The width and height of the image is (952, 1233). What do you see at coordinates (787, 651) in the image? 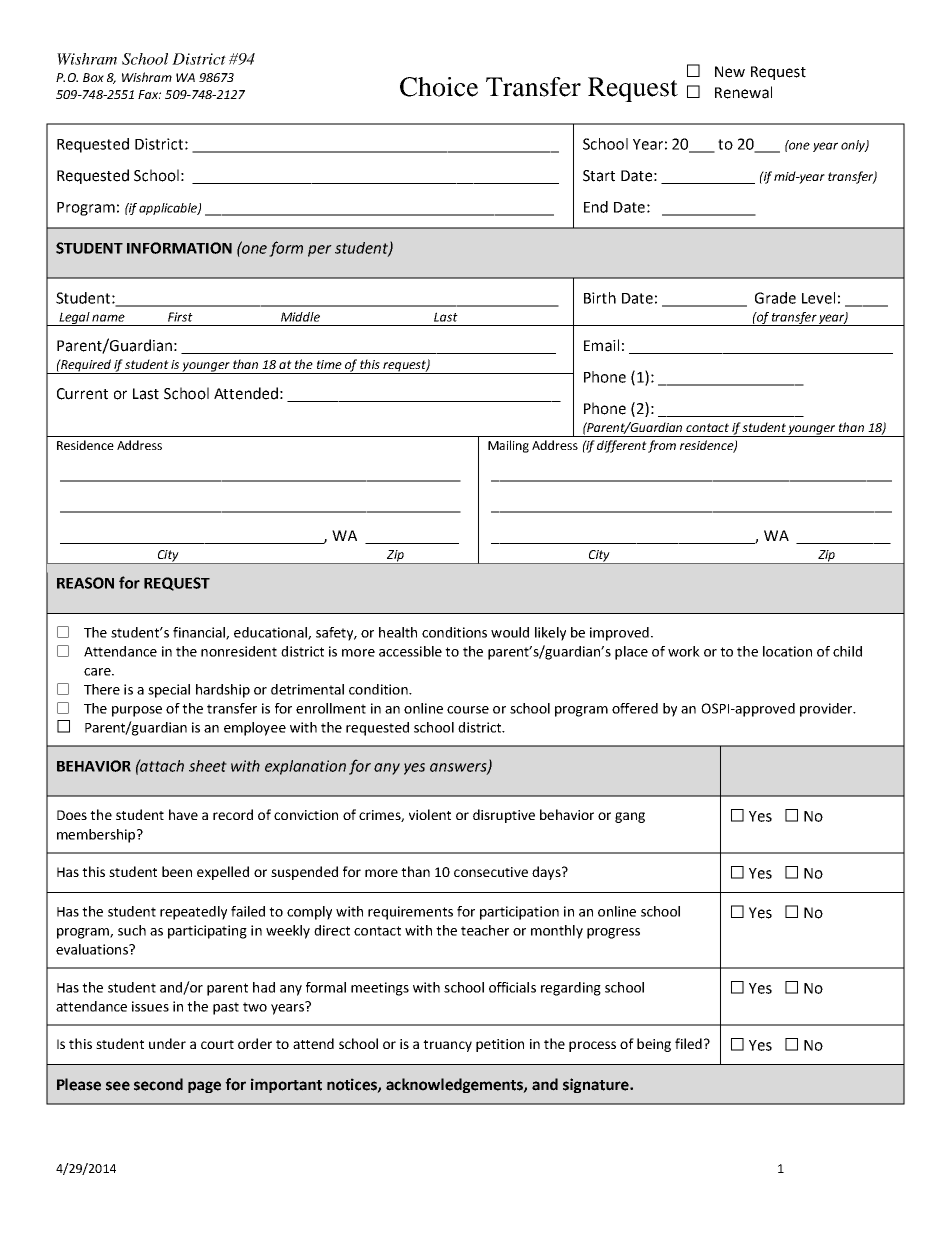
I see `location` at bounding box center [787, 651].
